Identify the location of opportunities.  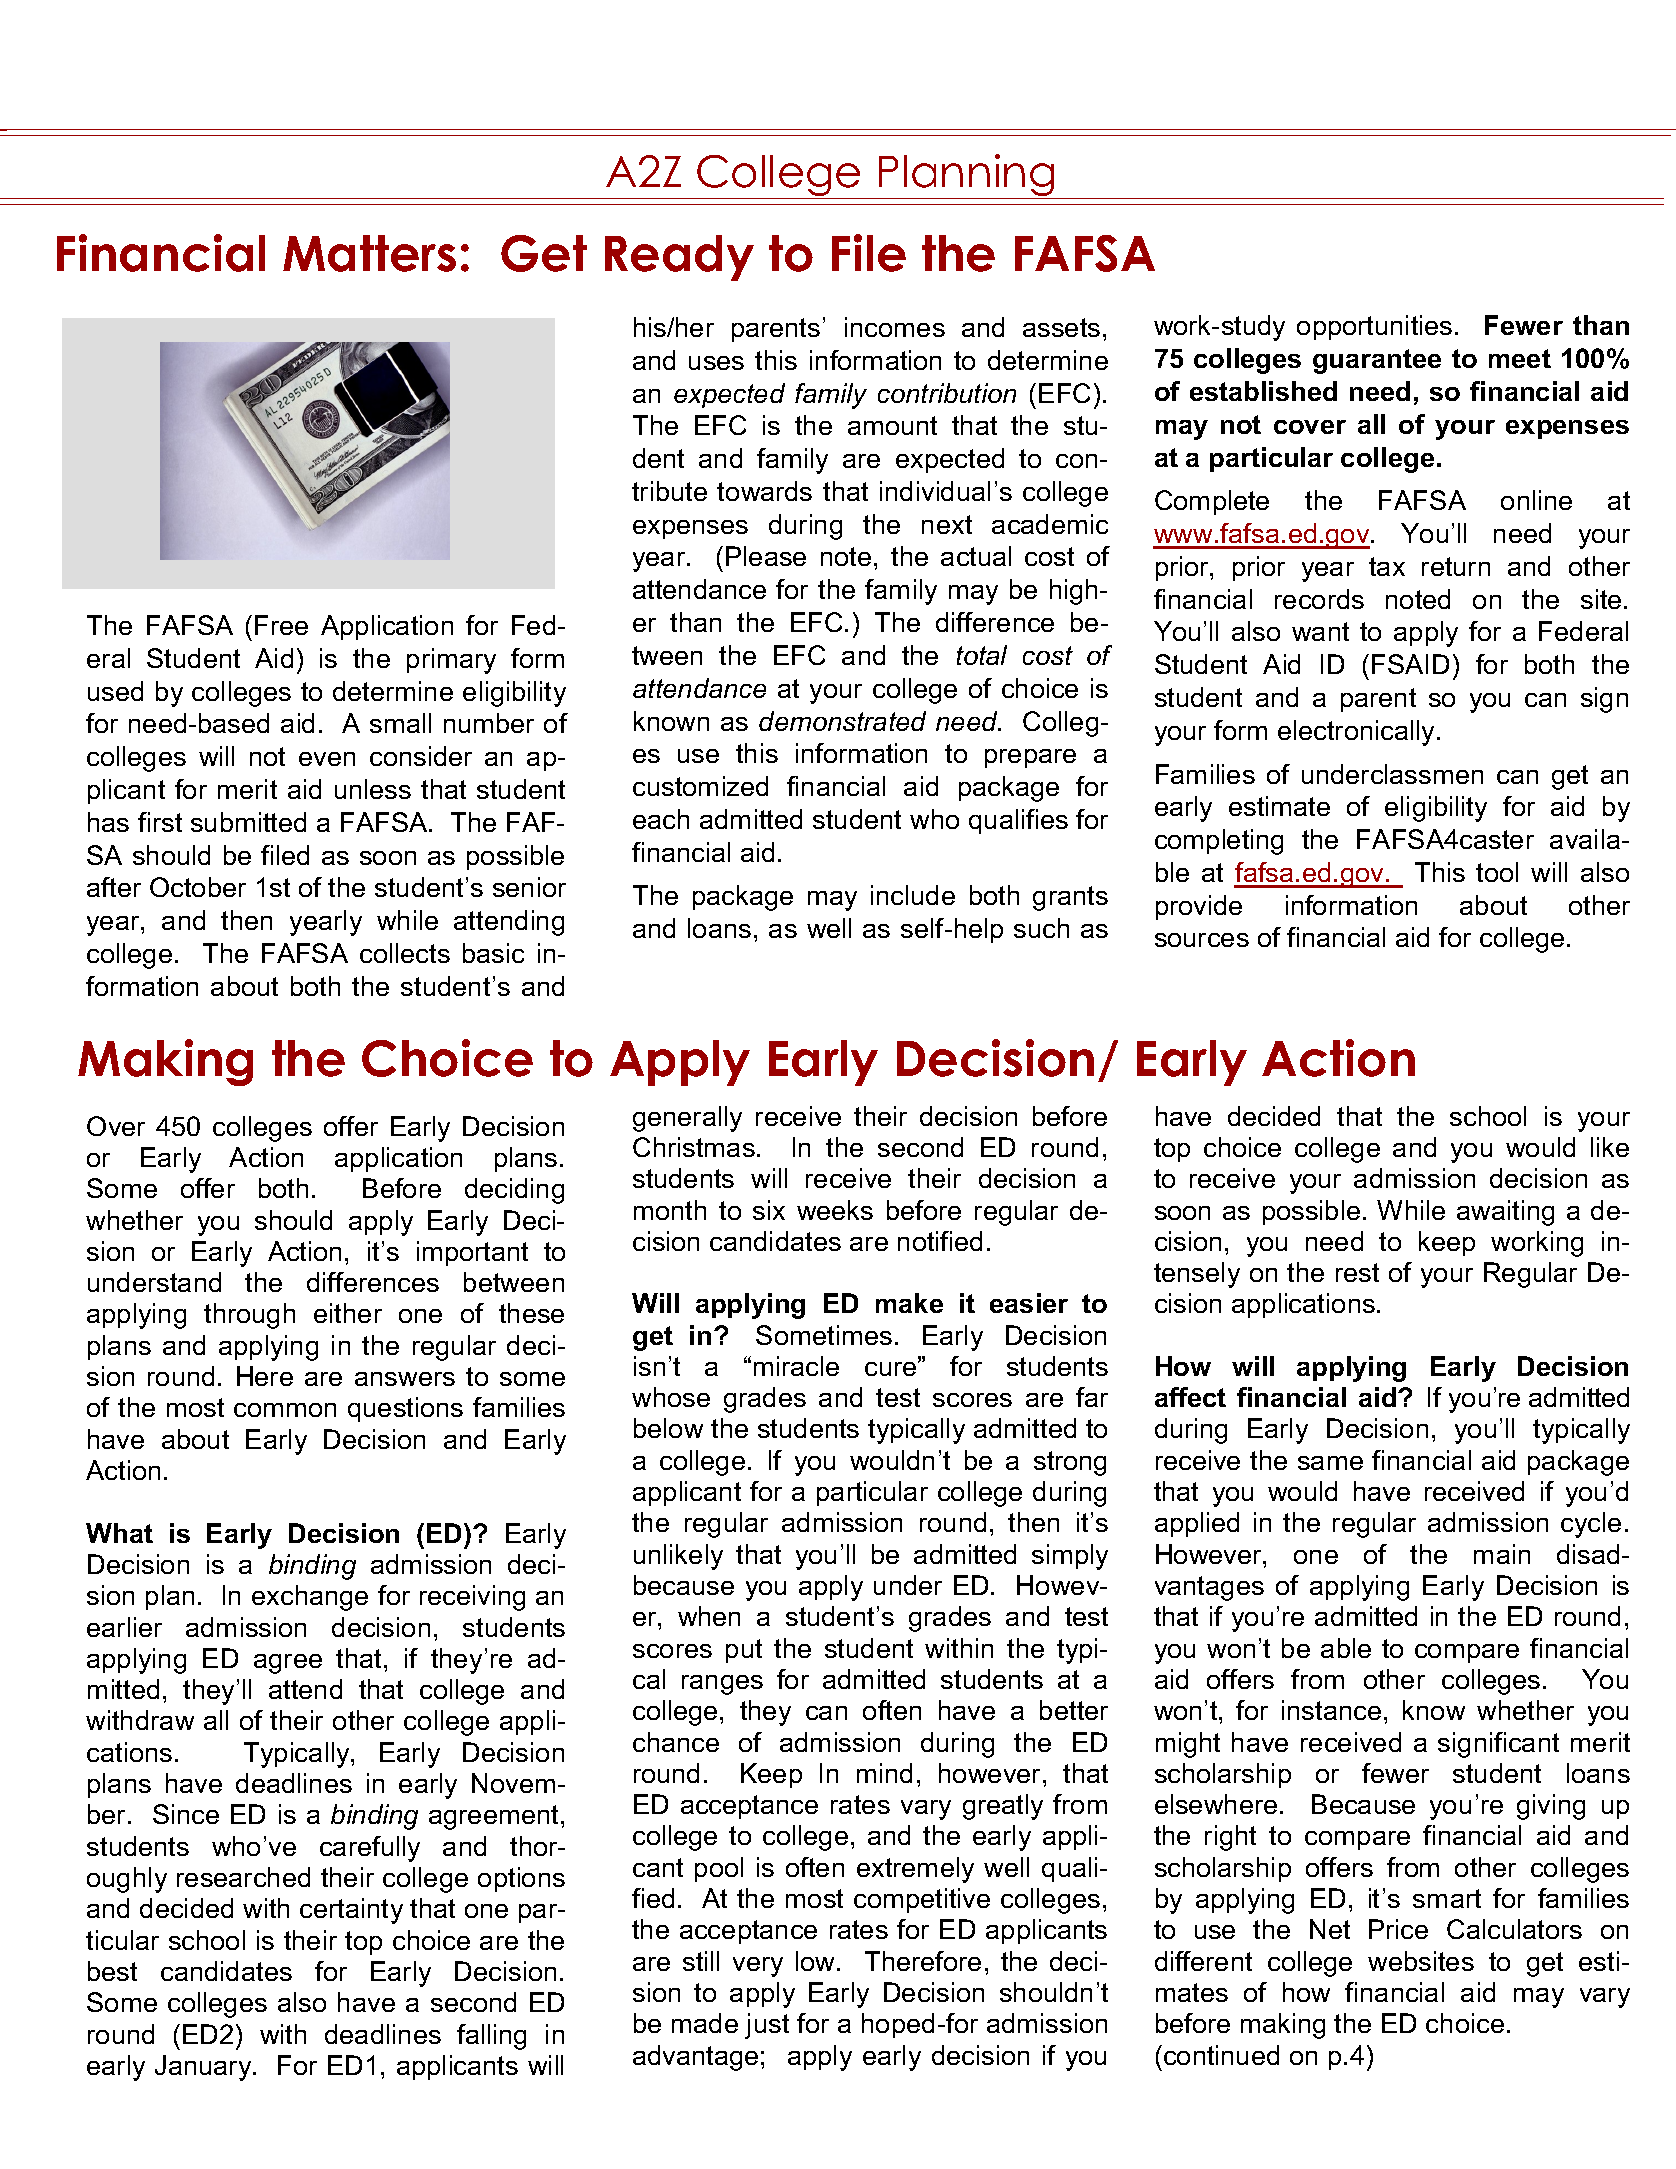
(1374, 327).
